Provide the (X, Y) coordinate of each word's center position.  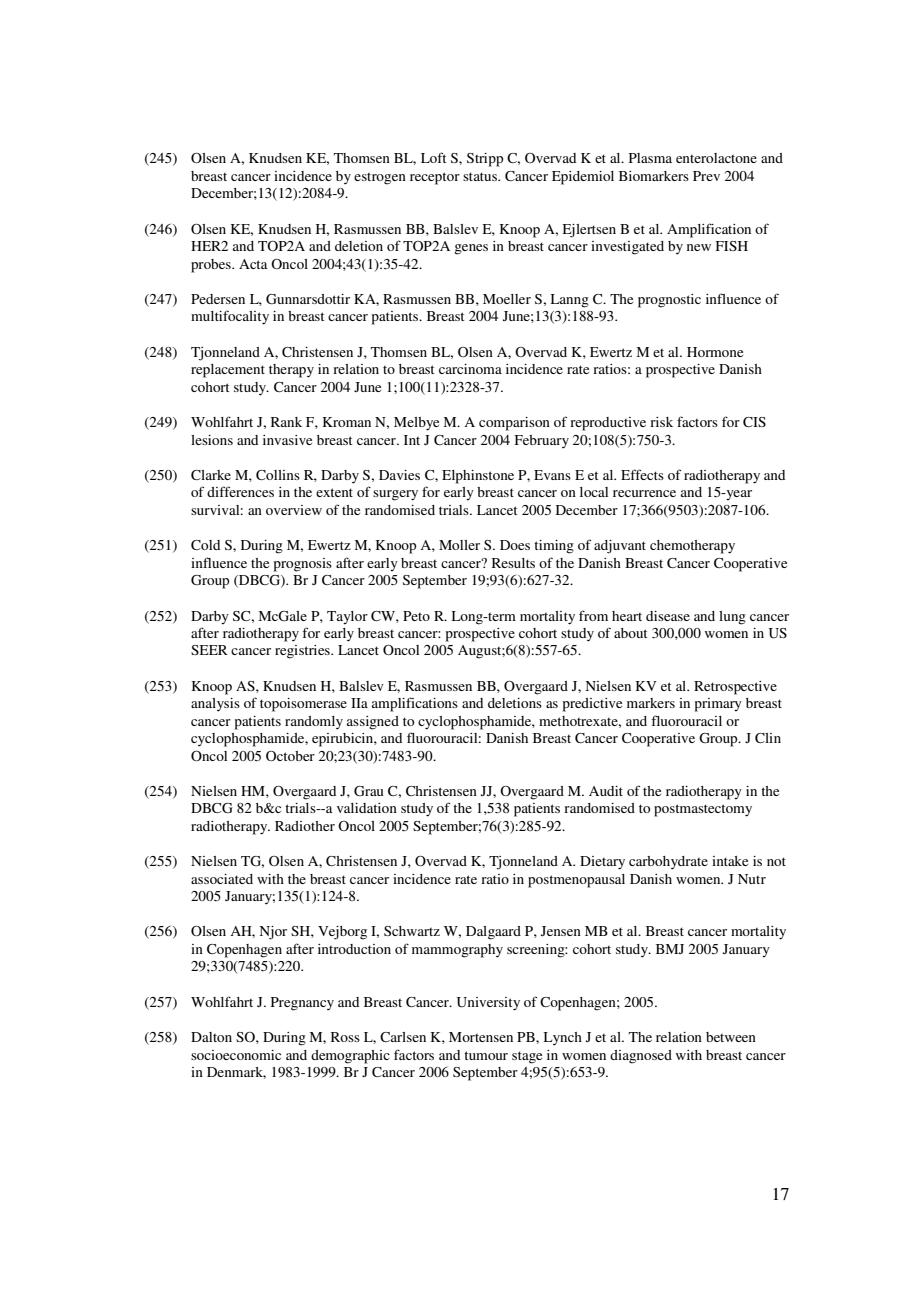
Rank (286, 422)
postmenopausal (576, 881)
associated (222, 879)
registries (303, 652)
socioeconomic (236, 1055)
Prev (706, 176)
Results (513, 563)
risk (661, 422)
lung (732, 618)
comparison (514, 424)
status (481, 176)
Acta (253, 264)
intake (730, 861)
